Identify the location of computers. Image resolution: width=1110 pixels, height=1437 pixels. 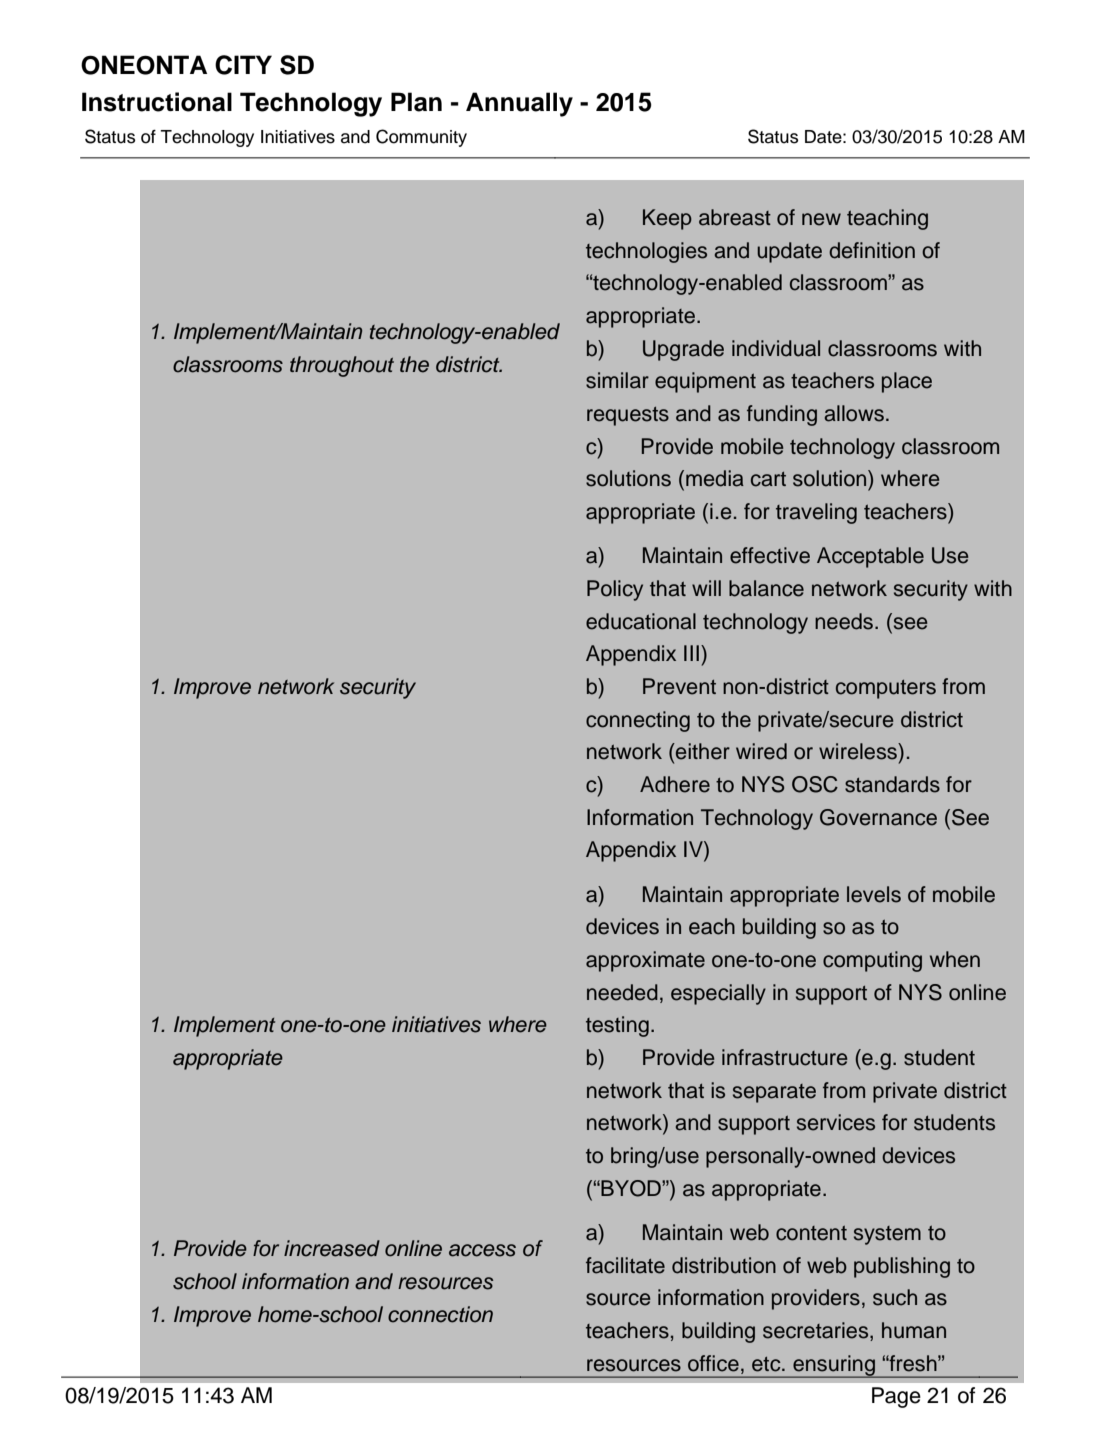
(886, 689).
